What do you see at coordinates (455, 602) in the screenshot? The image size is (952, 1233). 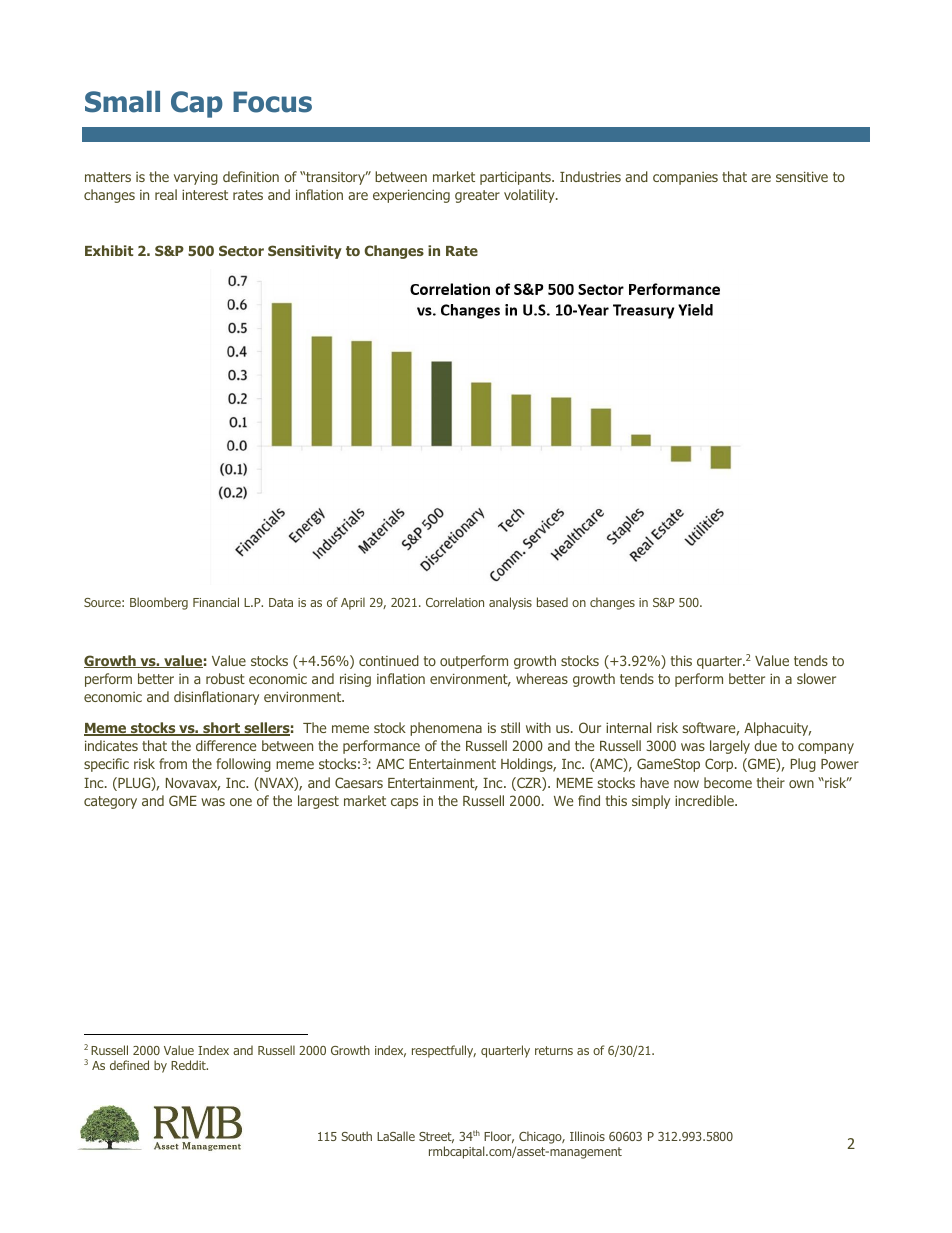 I see `Correlation` at bounding box center [455, 602].
